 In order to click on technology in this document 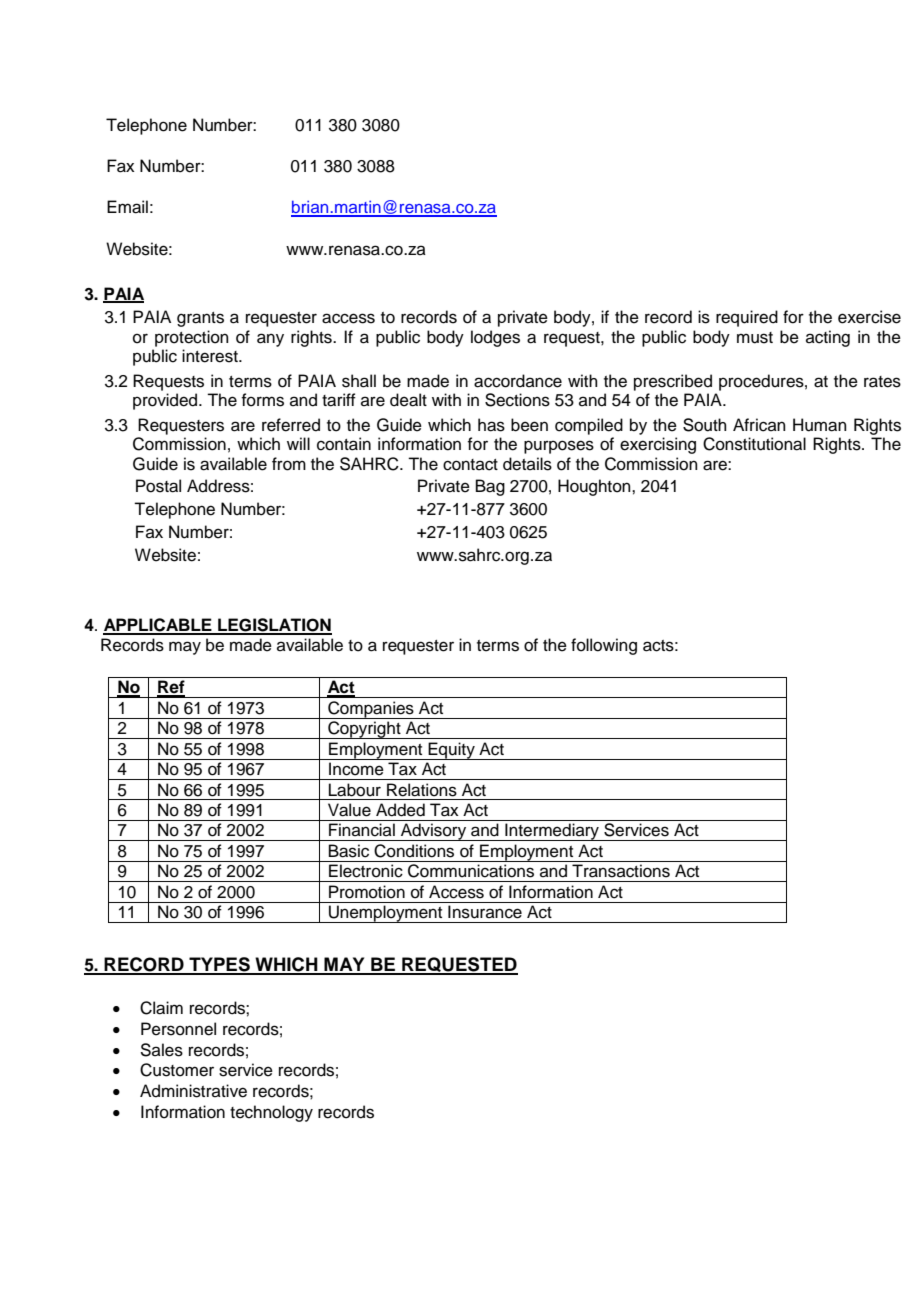, I will do `click(271, 1113)`.
